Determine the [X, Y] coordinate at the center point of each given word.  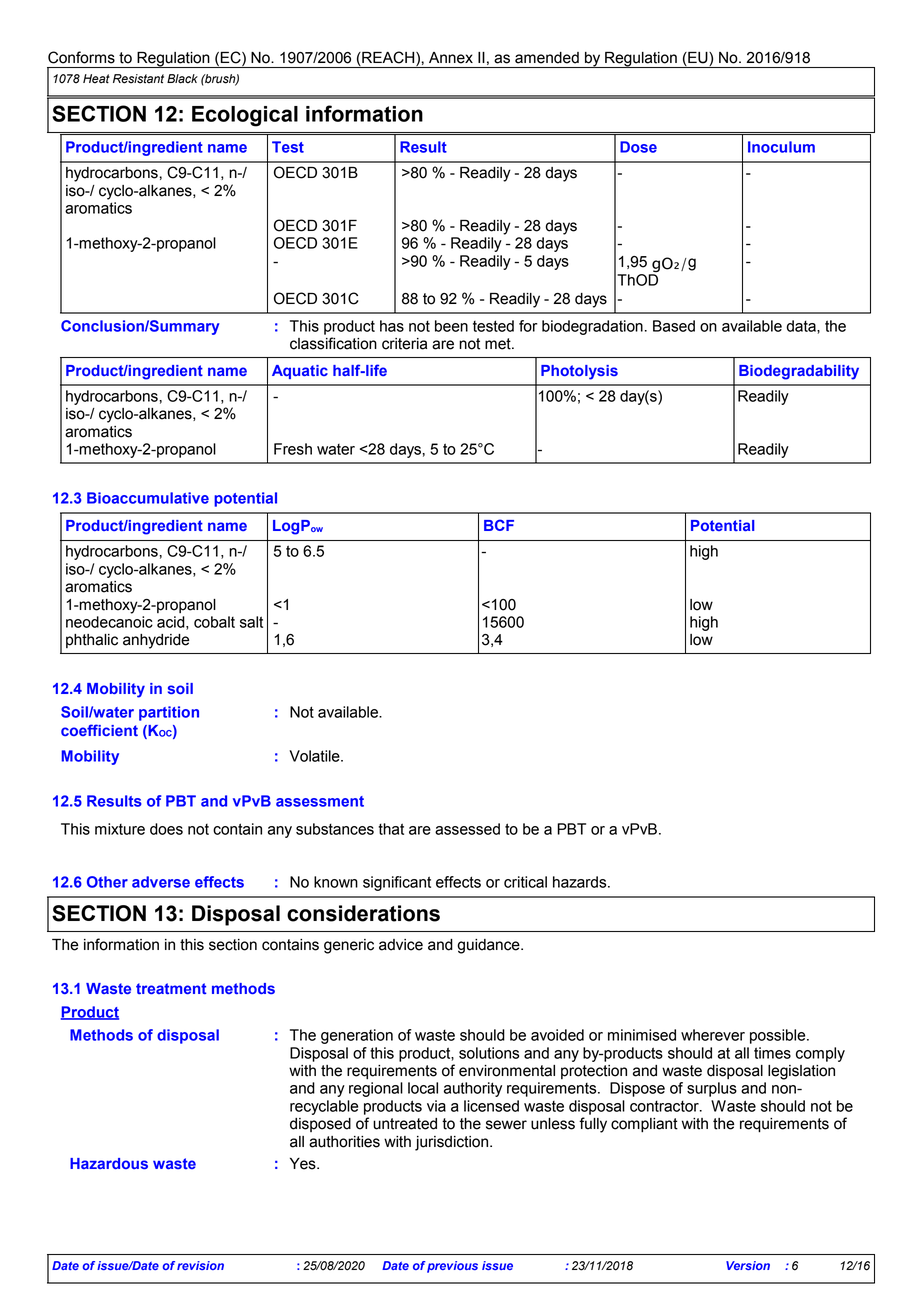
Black [182, 79]
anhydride [156, 641]
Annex [451, 58]
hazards [581, 882]
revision [200, 1265]
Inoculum [781, 147]
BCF [499, 525]
